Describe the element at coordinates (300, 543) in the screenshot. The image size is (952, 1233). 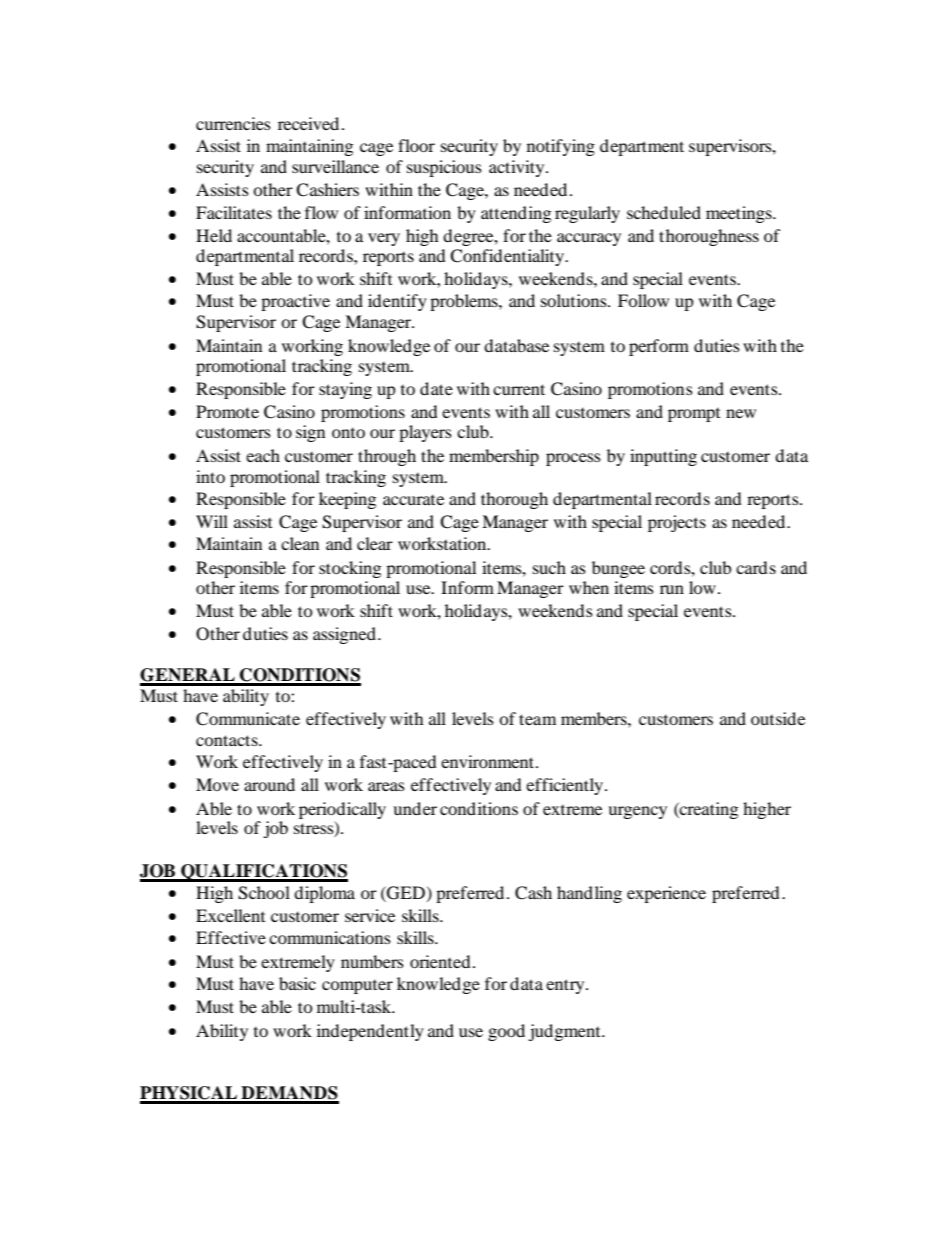
I see `clean` at that location.
